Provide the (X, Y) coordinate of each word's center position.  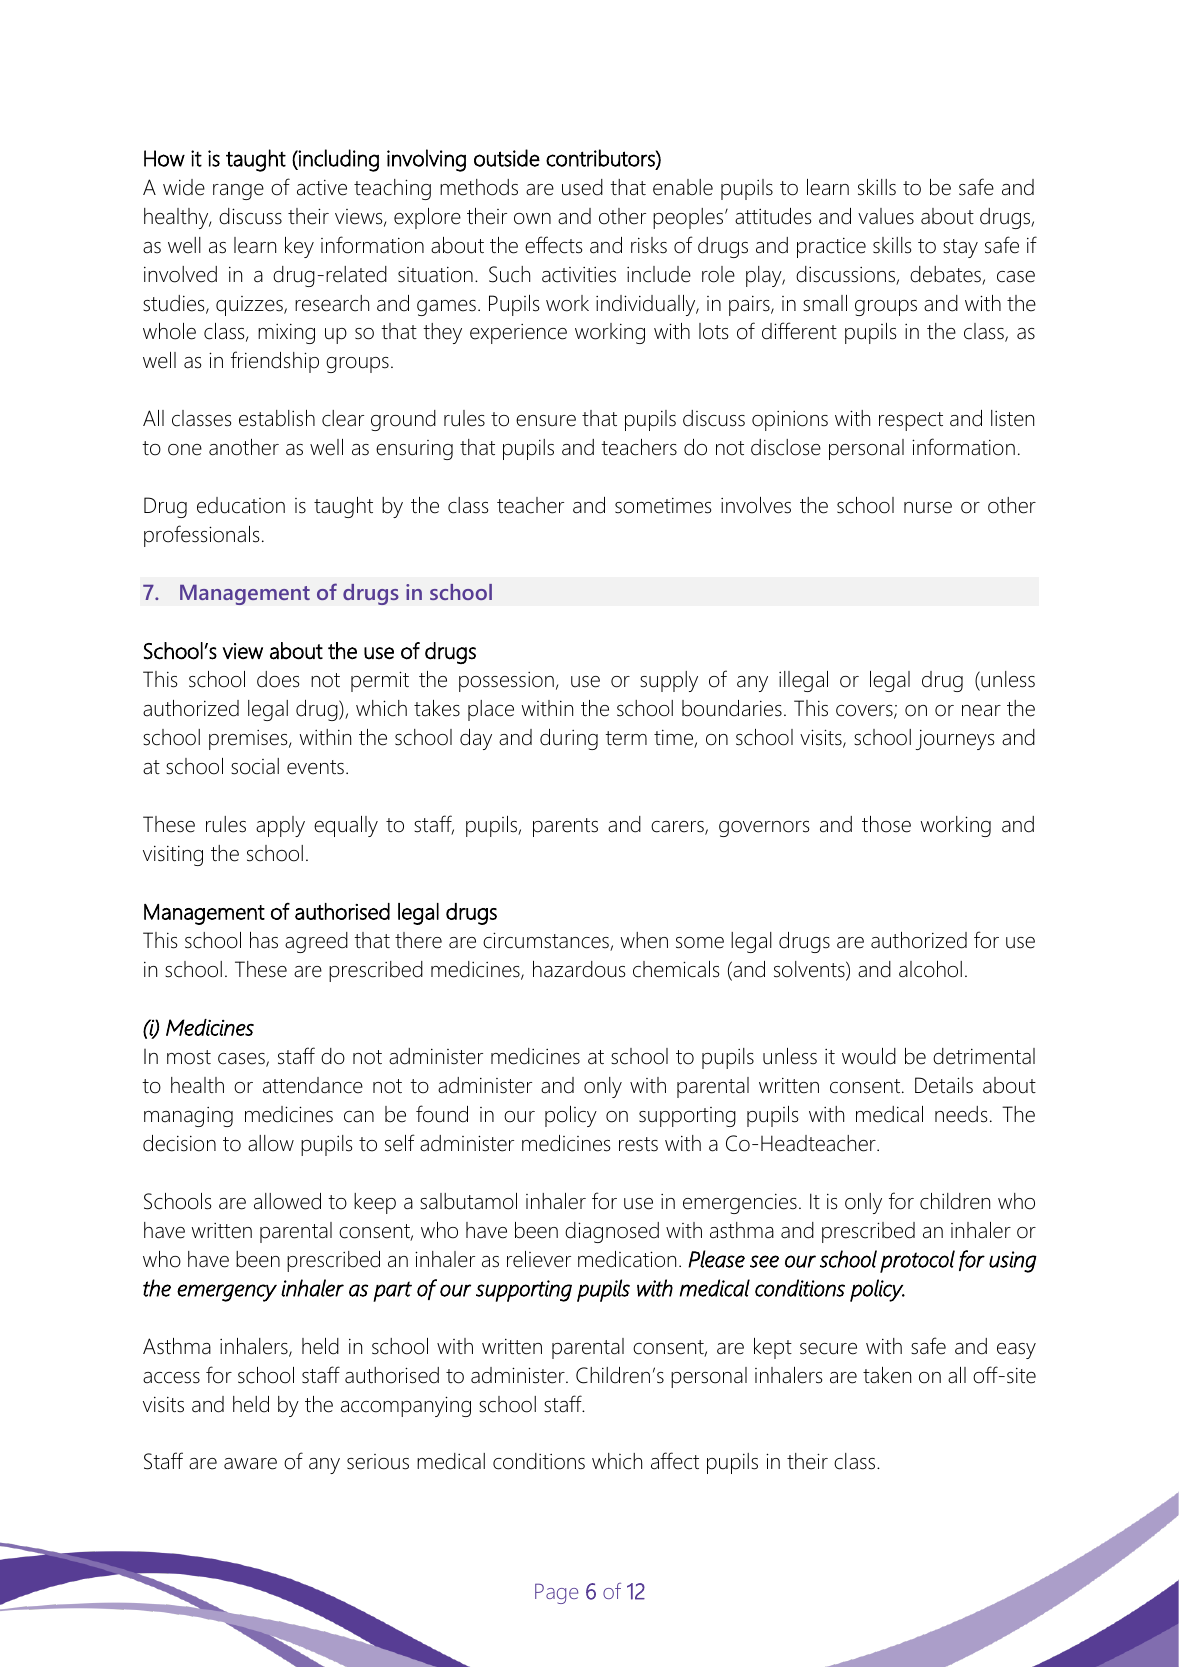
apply (280, 826)
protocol (917, 1261)
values (886, 216)
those (886, 824)
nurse (928, 508)
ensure (546, 421)
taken (887, 1375)
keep (375, 1203)
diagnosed (612, 1232)
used (582, 187)
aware (250, 1464)
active (322, 188)
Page (556, 1593)
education (241, 505)
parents (565, 827)
